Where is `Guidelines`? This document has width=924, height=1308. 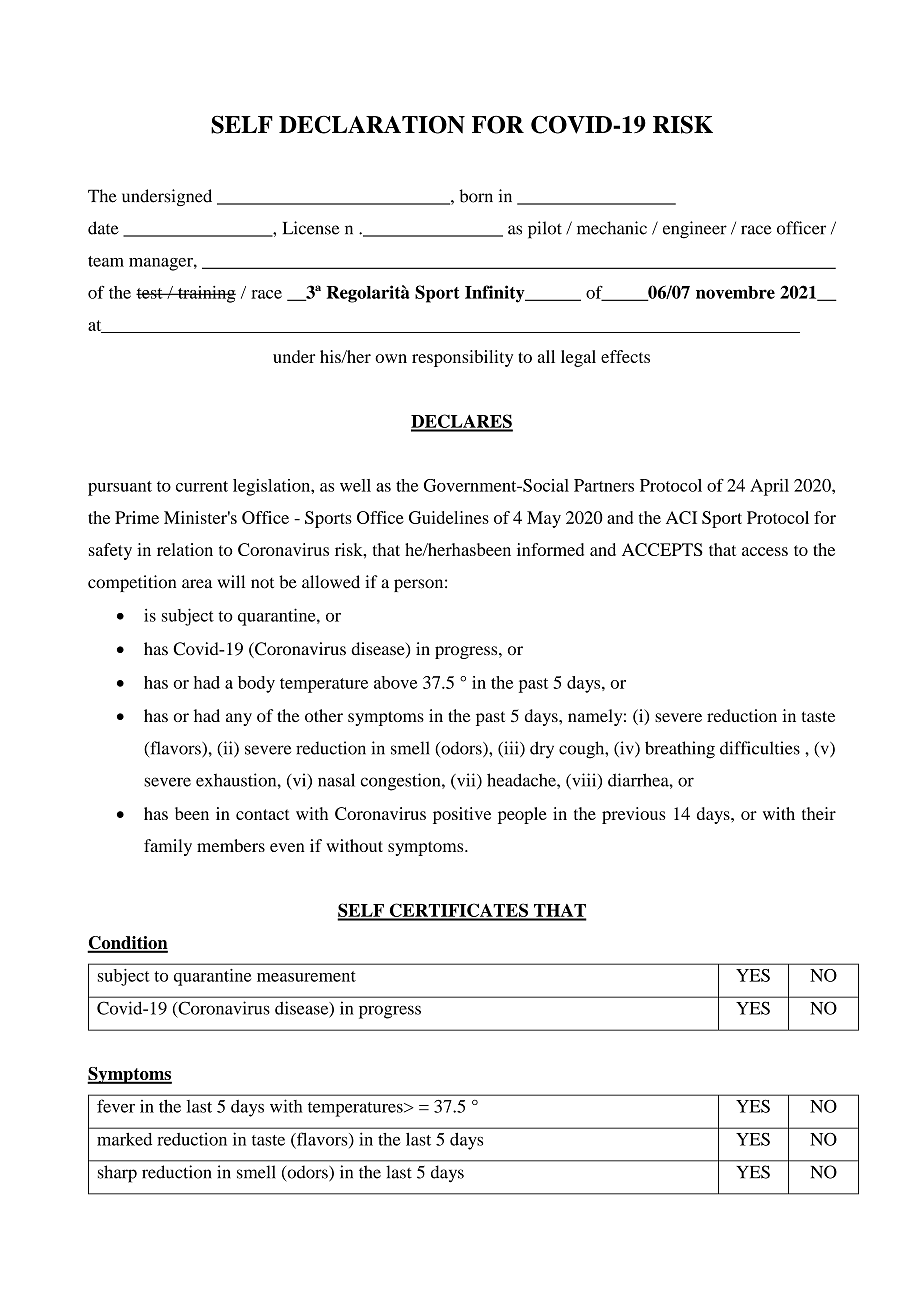 Guidelines is located at coordinates (449, 517).
